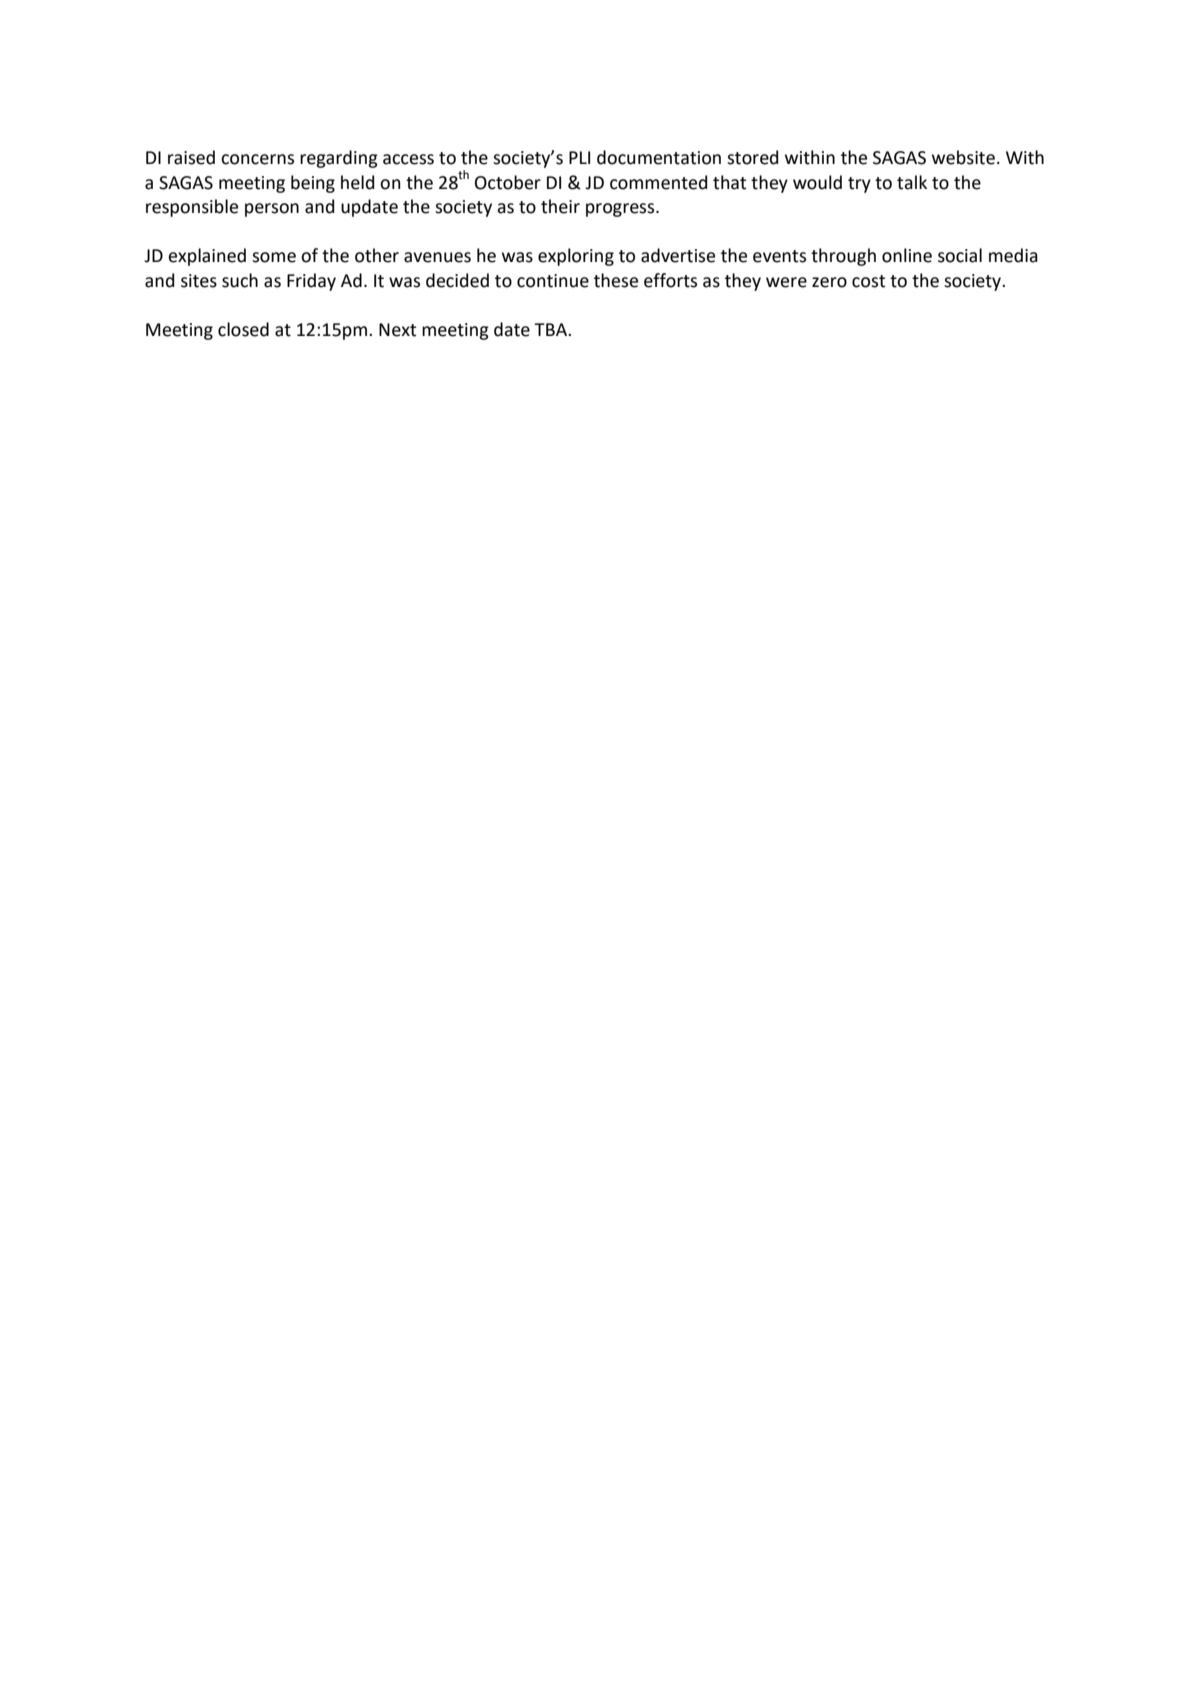 This document has height=1696, width=1198. What do you see at coordinates (311, 282) in the document?
I see `Friday` at bounding box center [311, 282].
